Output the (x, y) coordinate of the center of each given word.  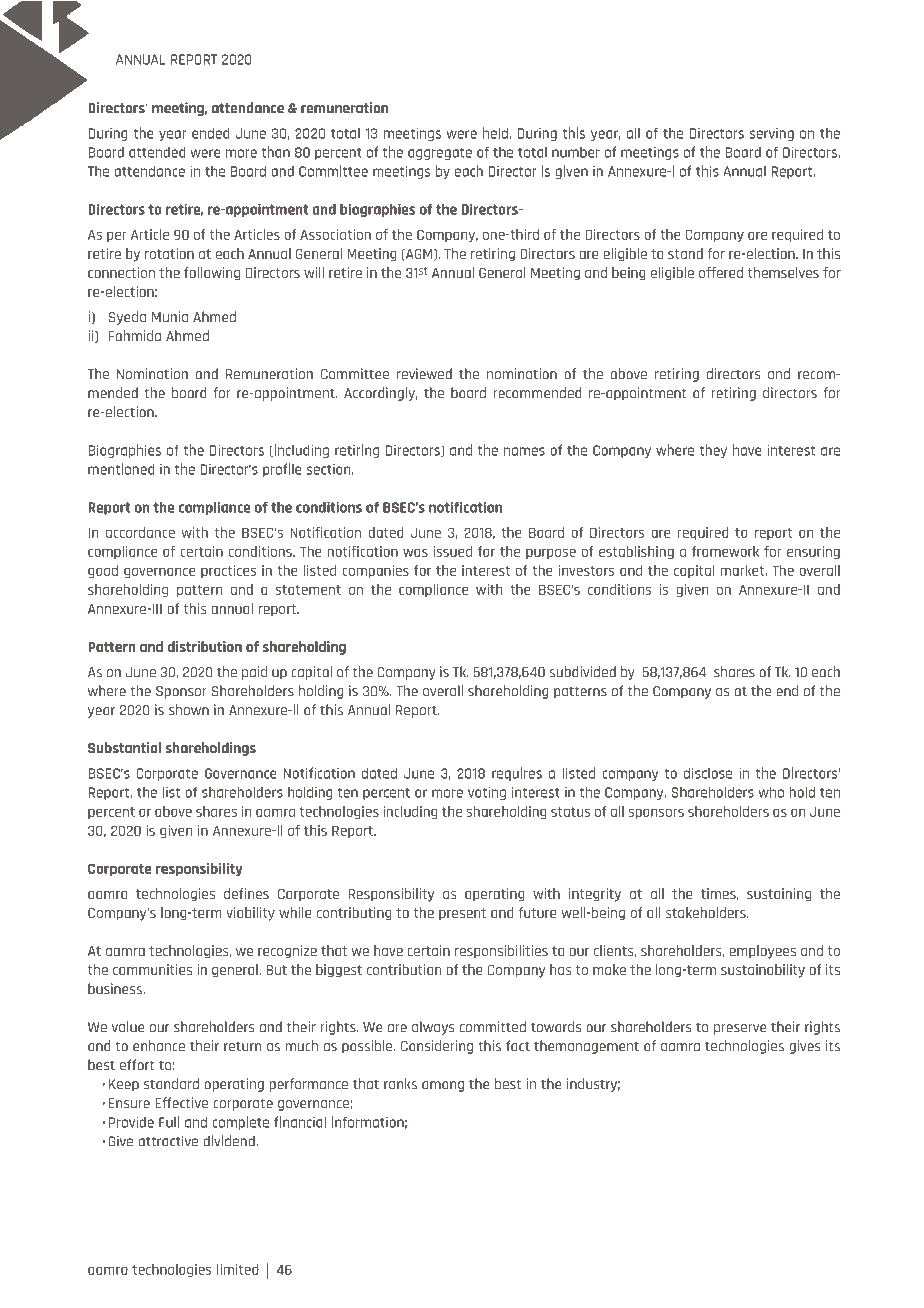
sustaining (779, 895)
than (275, 152)
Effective (181, 1103)
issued (453, 551)
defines (246, 893)
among (443, 1086)
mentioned (121, 469)
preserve (740, 1029)
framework (725, 551)
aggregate (440, 154)
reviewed (424, 374)
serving (772, 134)
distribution (205, 646)
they (713, 451)
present (462, 914)
